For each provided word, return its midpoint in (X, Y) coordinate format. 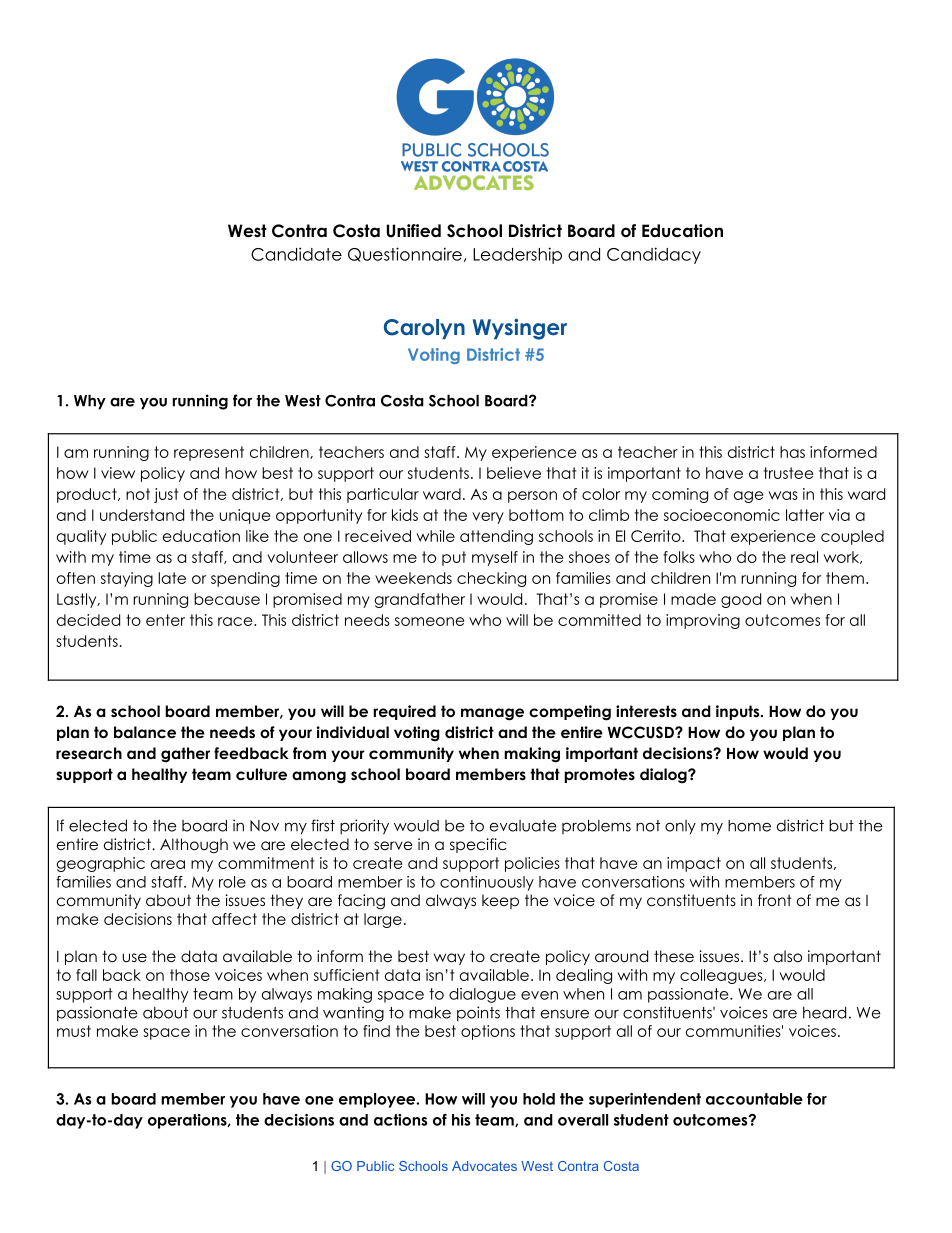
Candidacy (654, 255)
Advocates (484, 1166)
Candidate (296, 254)
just (166, 495)
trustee (788, 473)
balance (145, 732)
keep (500, 901)
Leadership (517, 255)
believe (514, 473)
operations (188, 1121)
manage (492, 714)
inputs (739, 712)
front (775, 900)
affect (234, 919)
